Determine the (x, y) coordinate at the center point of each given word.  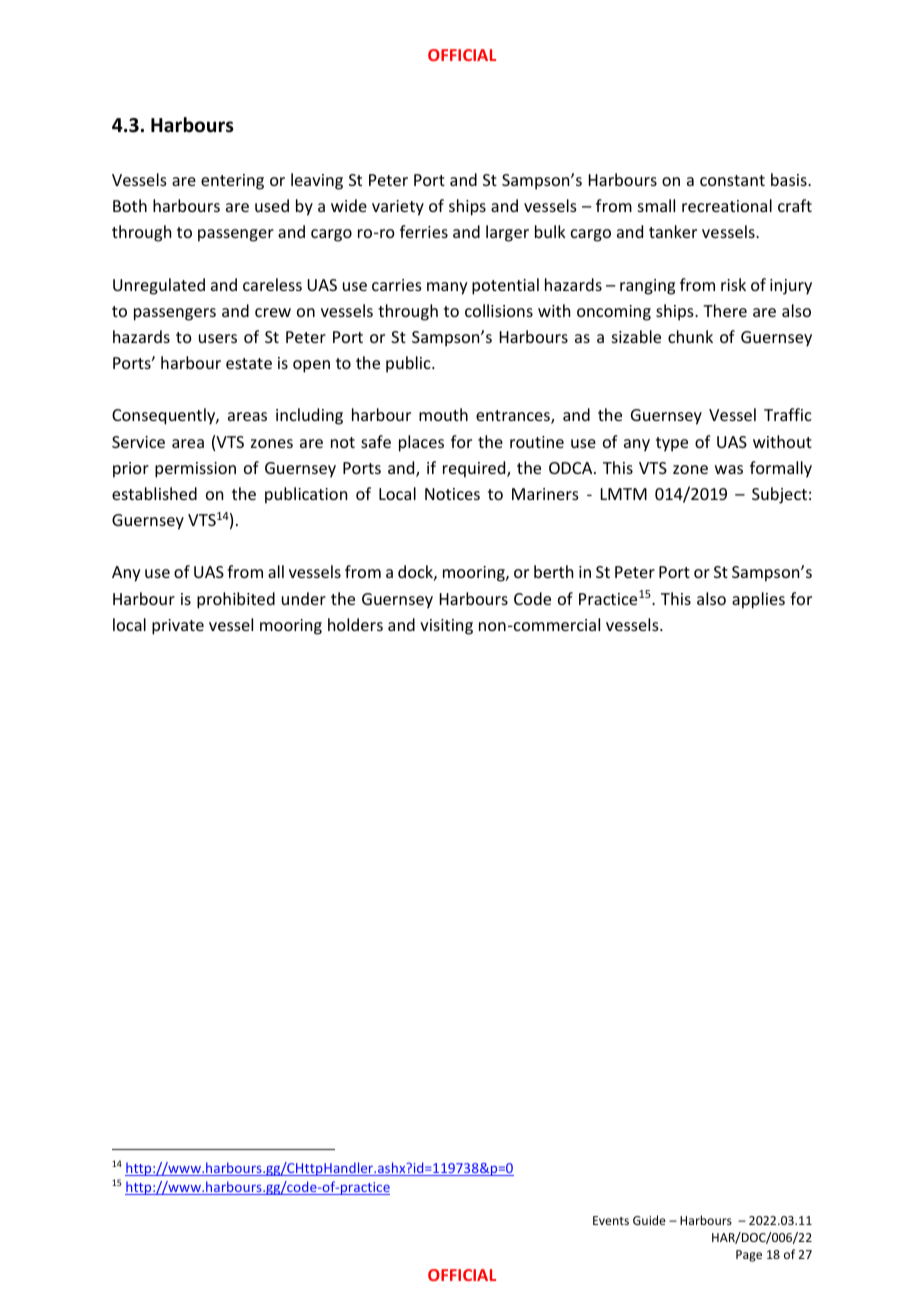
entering (232, 182)
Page (749, 1256)
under (304, 598)
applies (758, 600)
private (178, 627)
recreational (727, 205)
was (729, 469)
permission (195, 470)
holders (355, 624)
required (475, 469)
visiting (446, 627)
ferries (424, 231)
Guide (649, 1220)
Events (611, 1220)
